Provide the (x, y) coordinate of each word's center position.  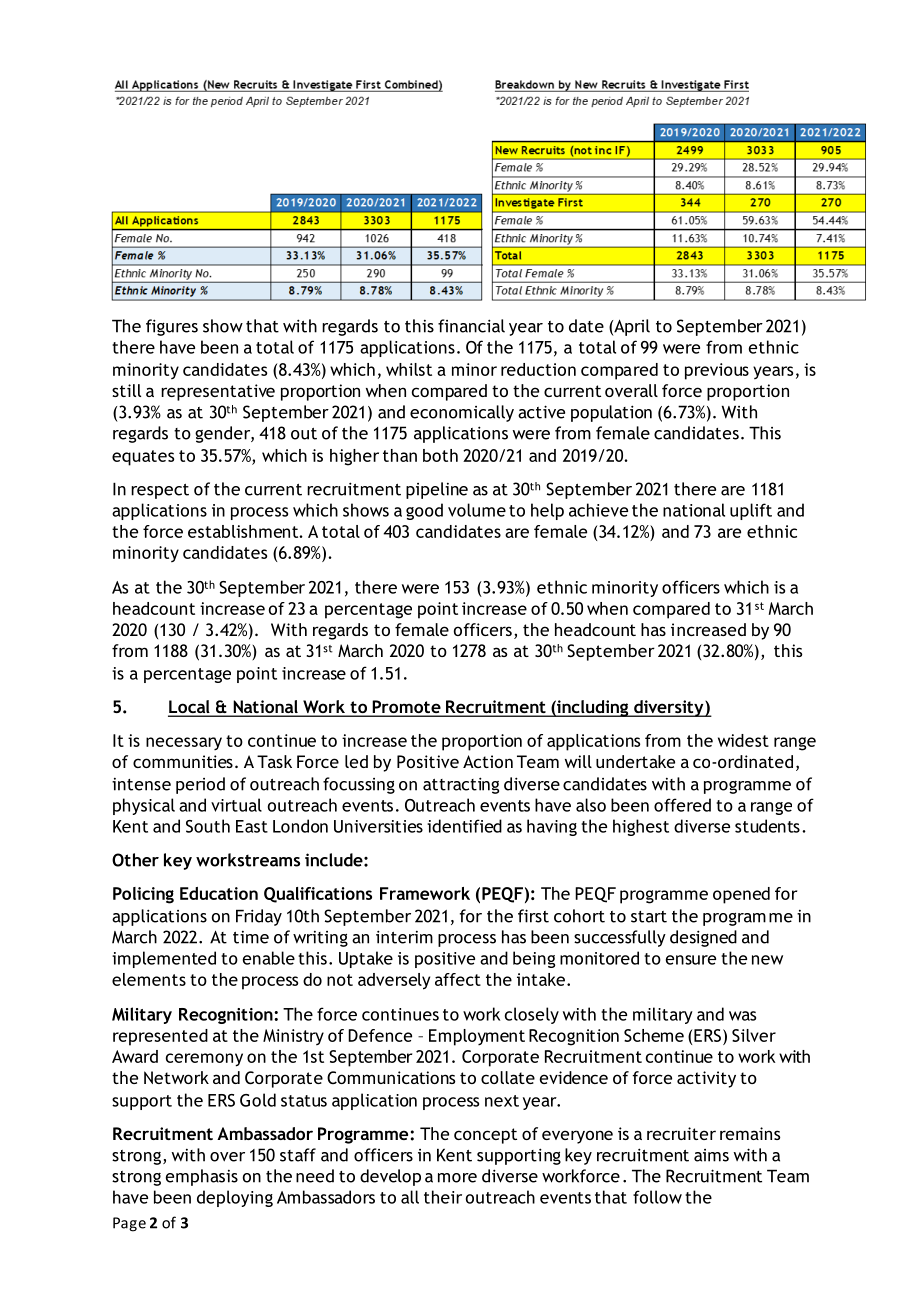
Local (190, 708)
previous (717, 371)
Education (219, 893)
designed (703, 938)
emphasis (202, 1177)
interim (404, 937)
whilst (409, 369)
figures (172, 327)
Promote (406, 708)
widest (743, 740)
